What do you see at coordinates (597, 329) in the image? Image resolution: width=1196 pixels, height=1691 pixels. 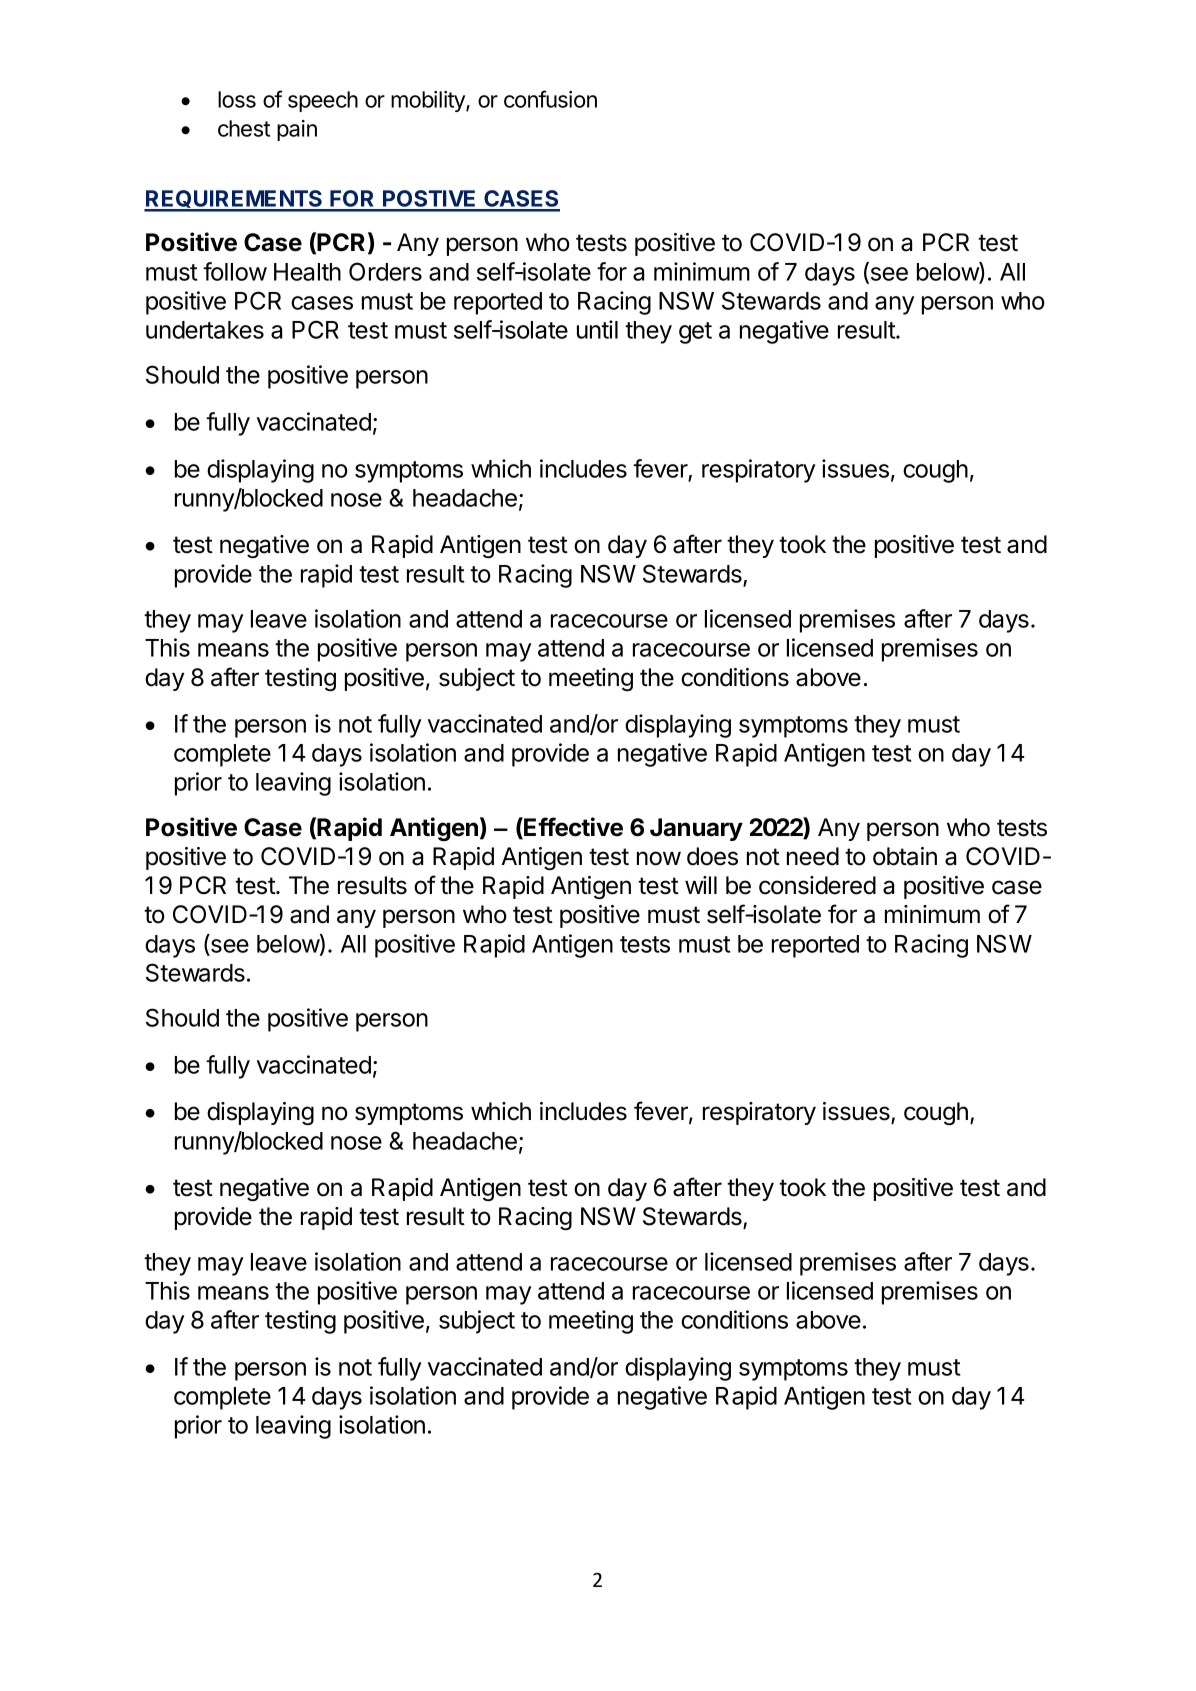 I see `until` at bounding box center [597, 329].
